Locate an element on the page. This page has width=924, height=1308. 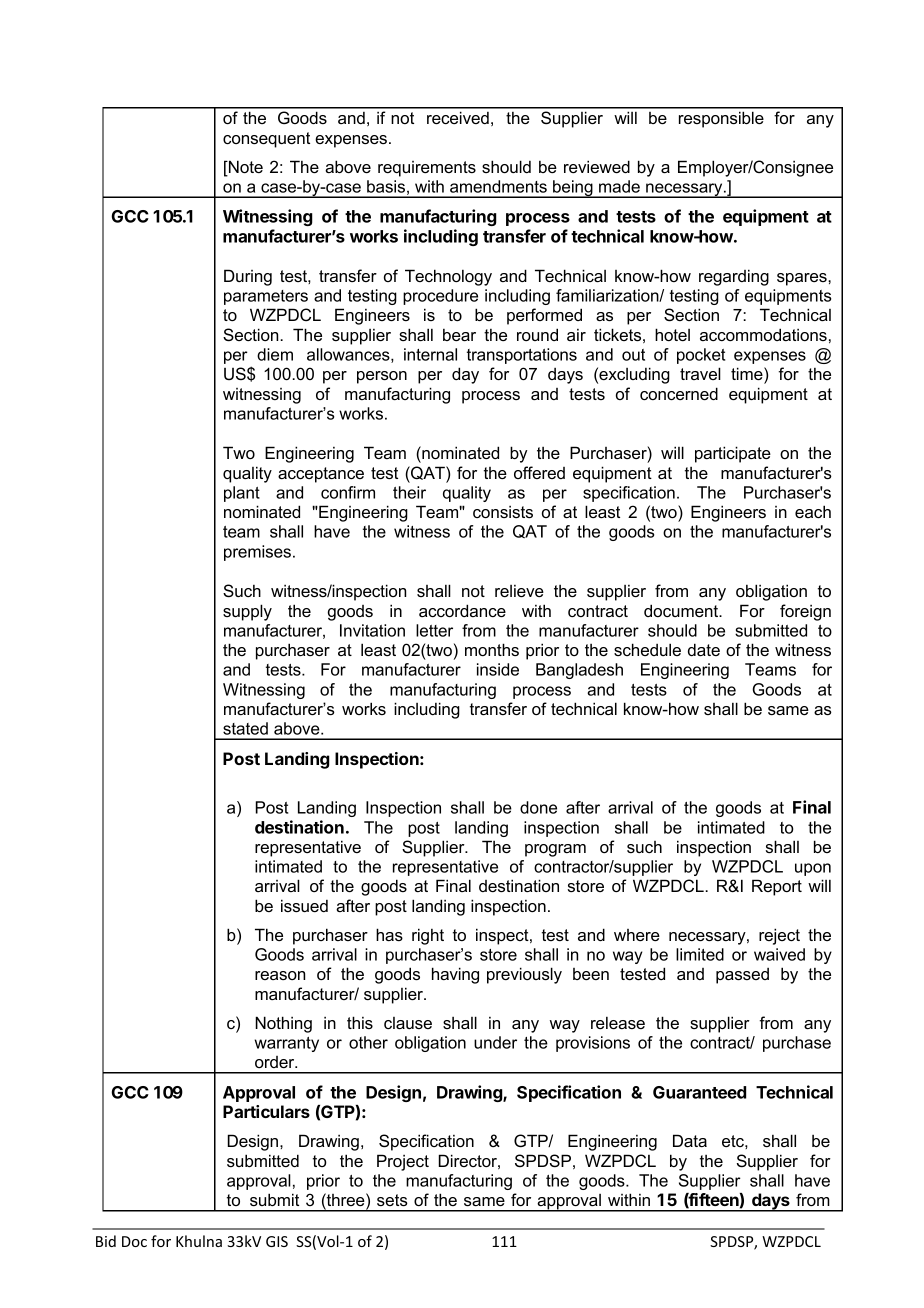
responsible is located at coordinates (721, 119).
